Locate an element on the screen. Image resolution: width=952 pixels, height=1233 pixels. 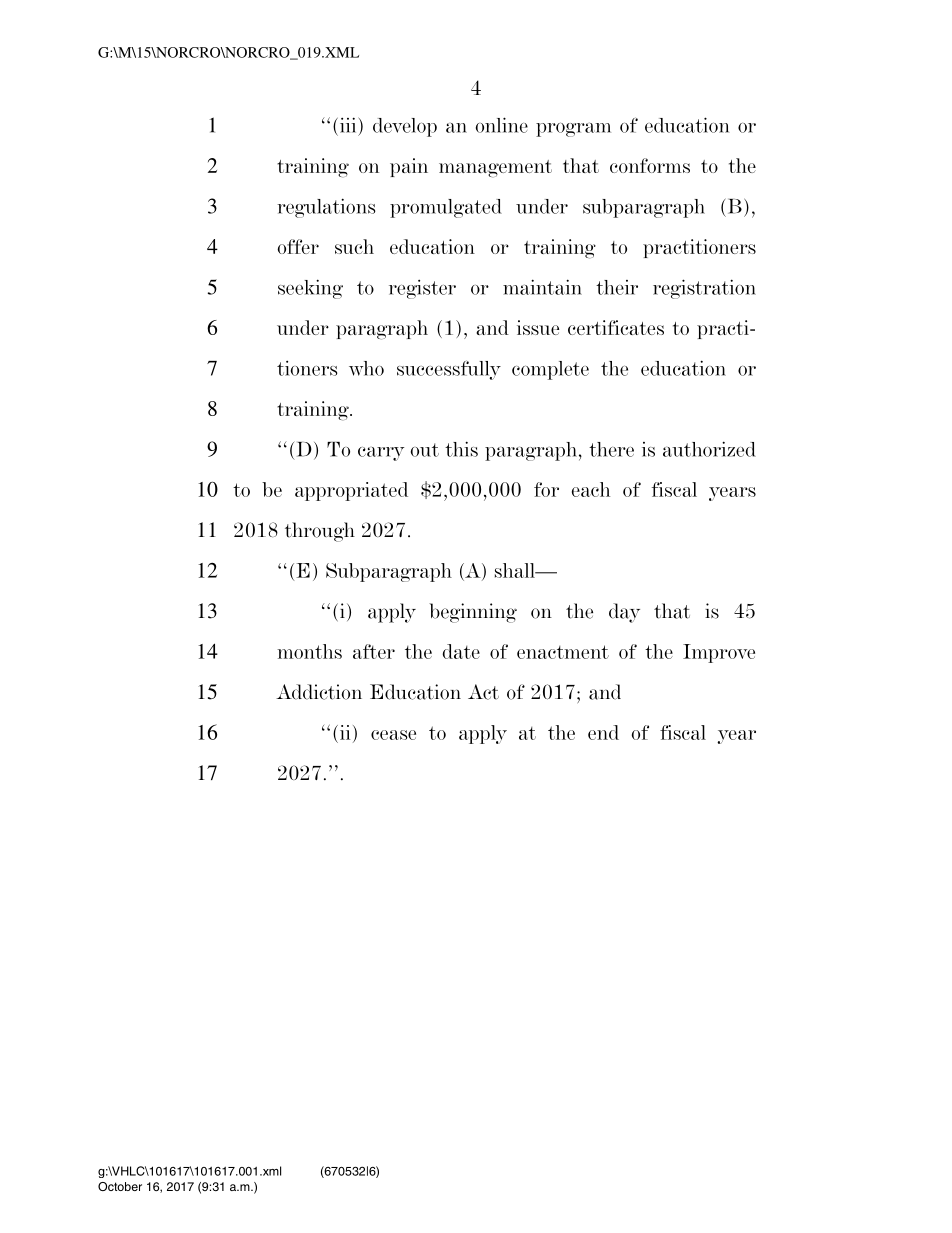
regulations is located at coordinates (326, 208).
